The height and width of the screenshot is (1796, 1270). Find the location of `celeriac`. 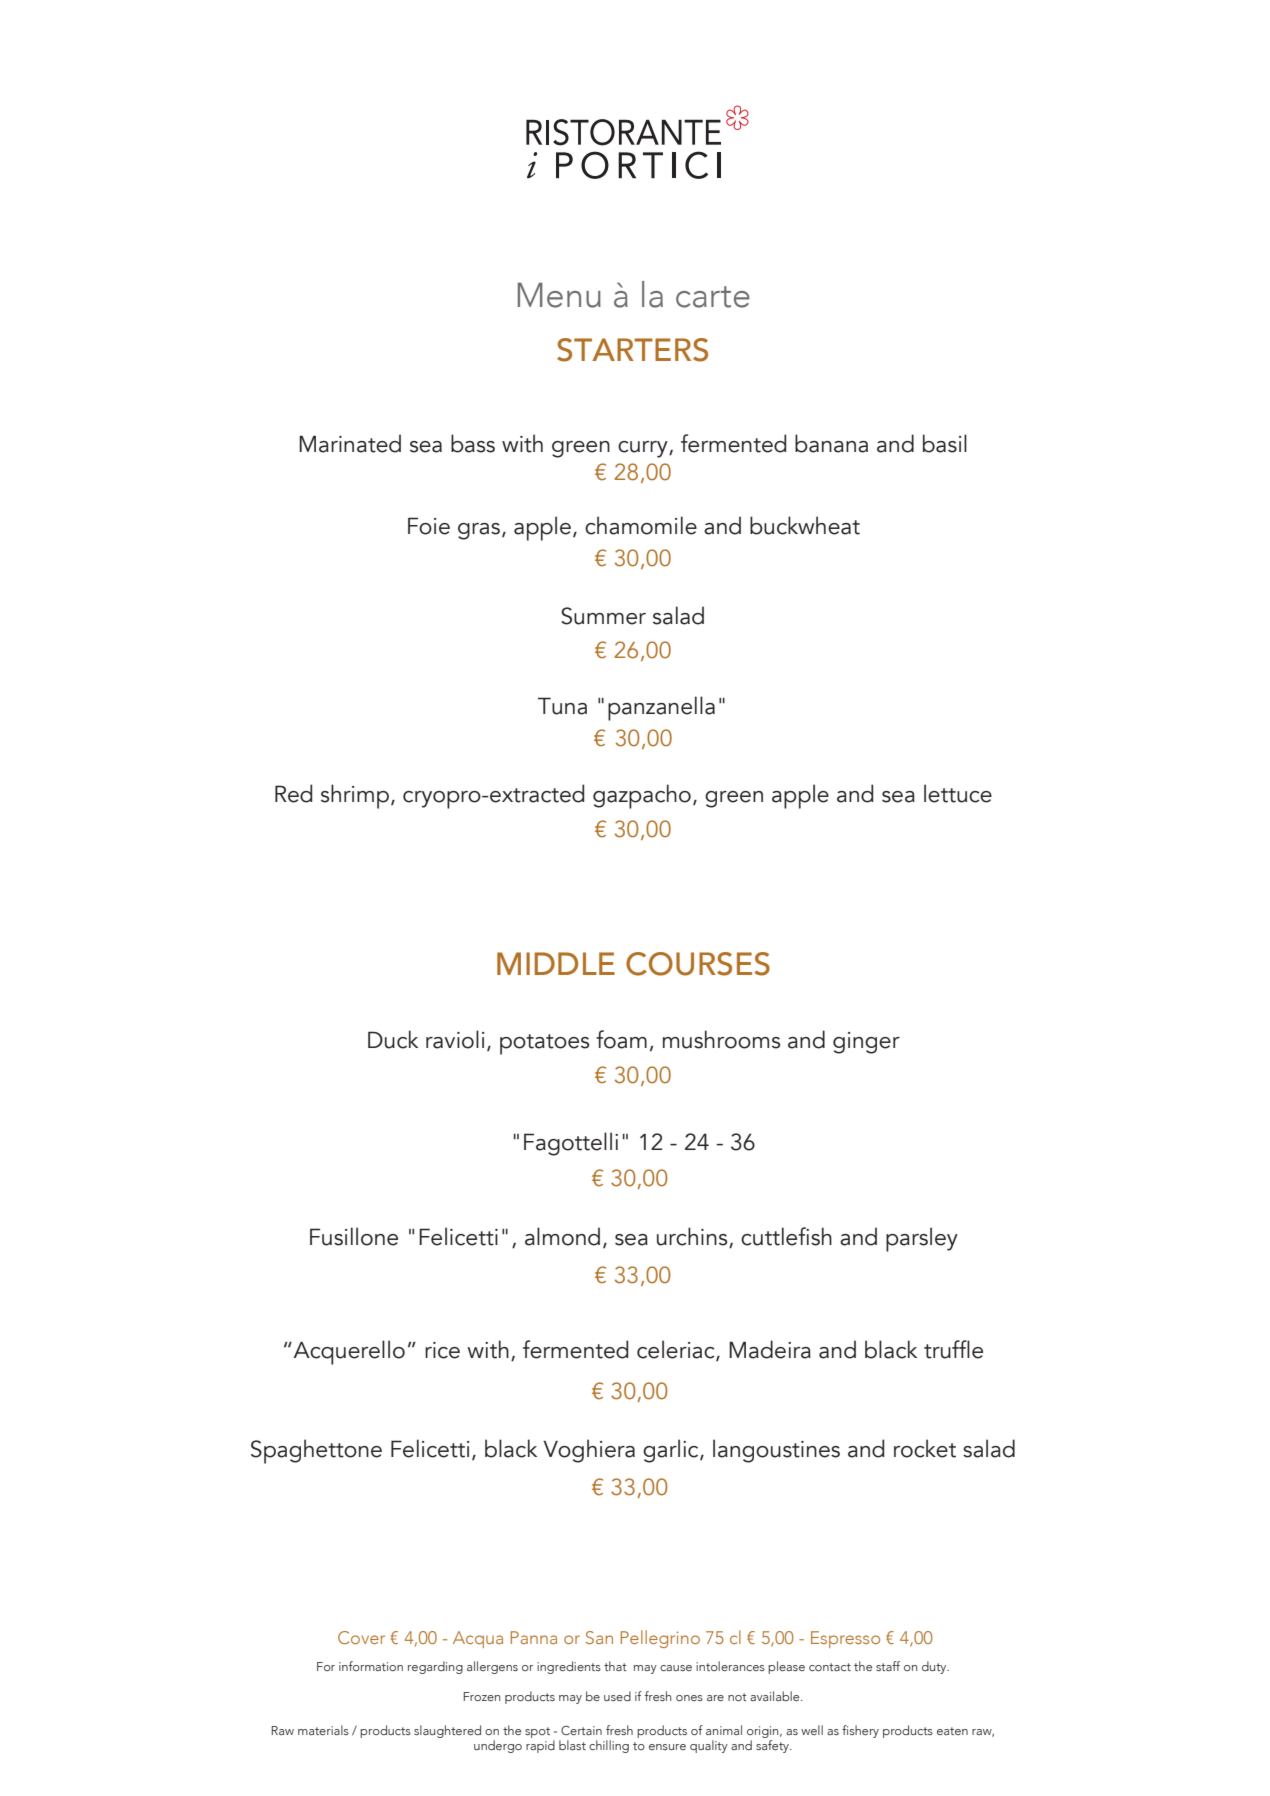

celeriac is located at coordinates (677, 1350).
